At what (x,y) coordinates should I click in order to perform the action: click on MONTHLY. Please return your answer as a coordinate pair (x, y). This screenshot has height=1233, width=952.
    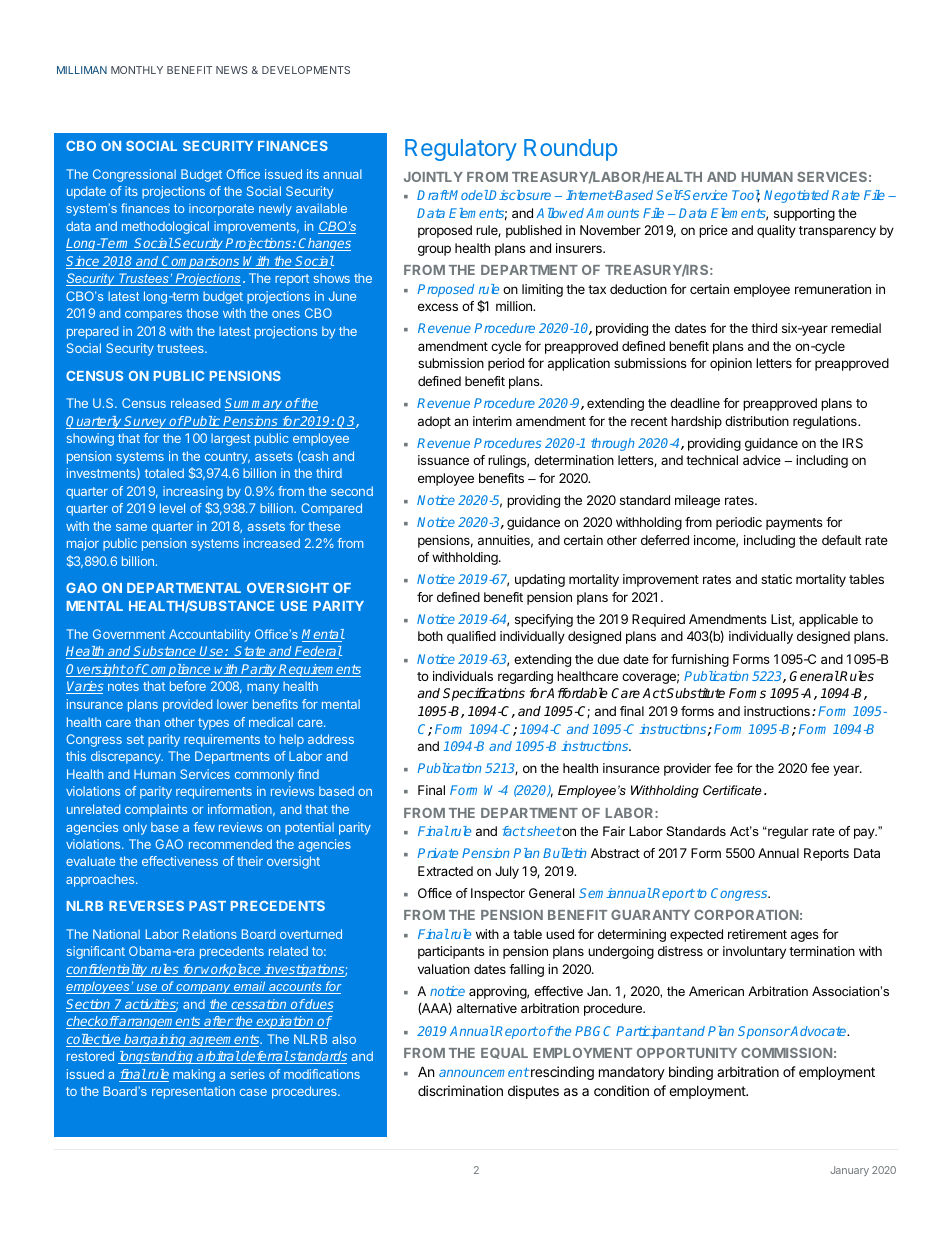
    Looking at the image, I should click on (137, 70).
